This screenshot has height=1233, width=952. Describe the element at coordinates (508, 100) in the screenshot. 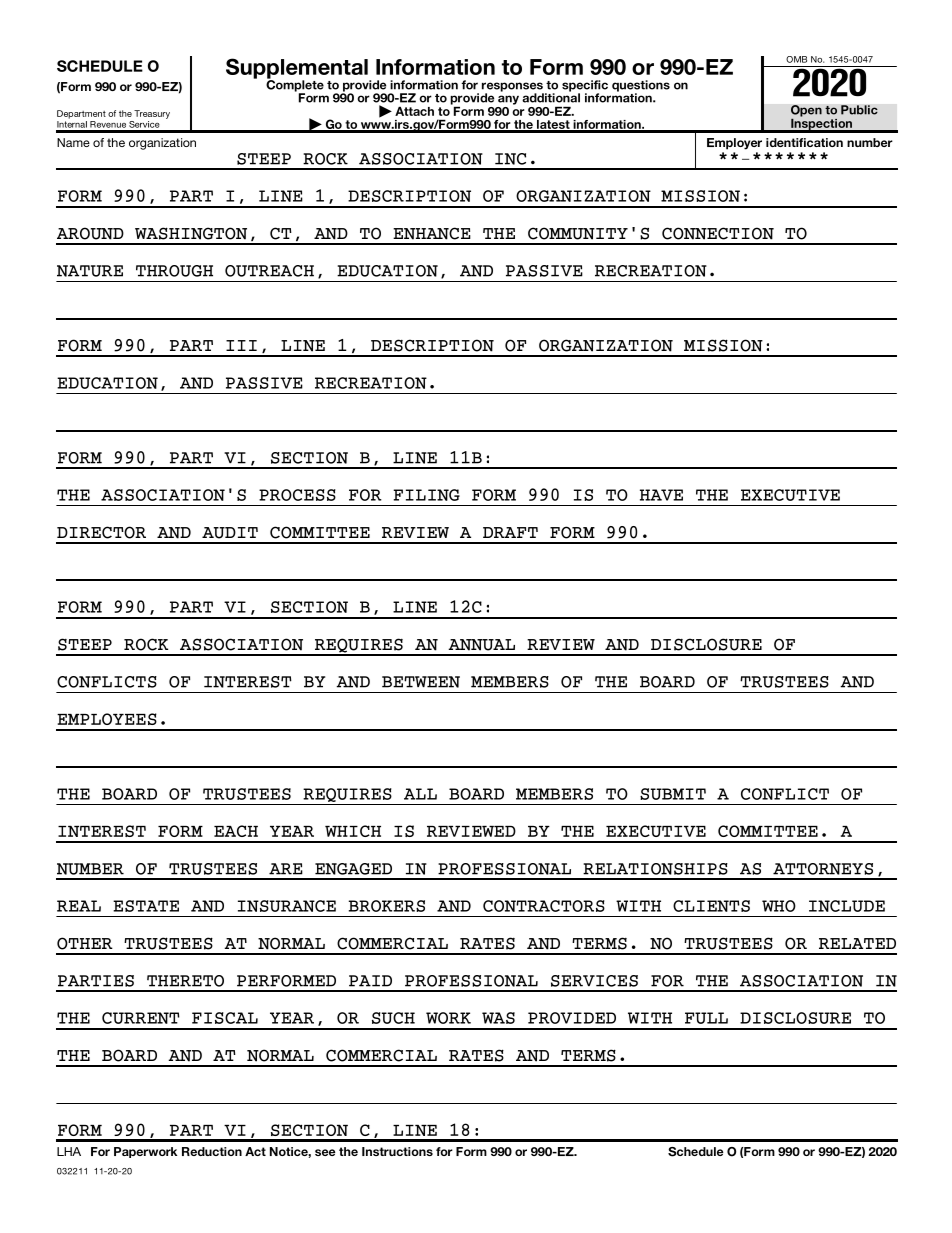

I see `any` at that location.
